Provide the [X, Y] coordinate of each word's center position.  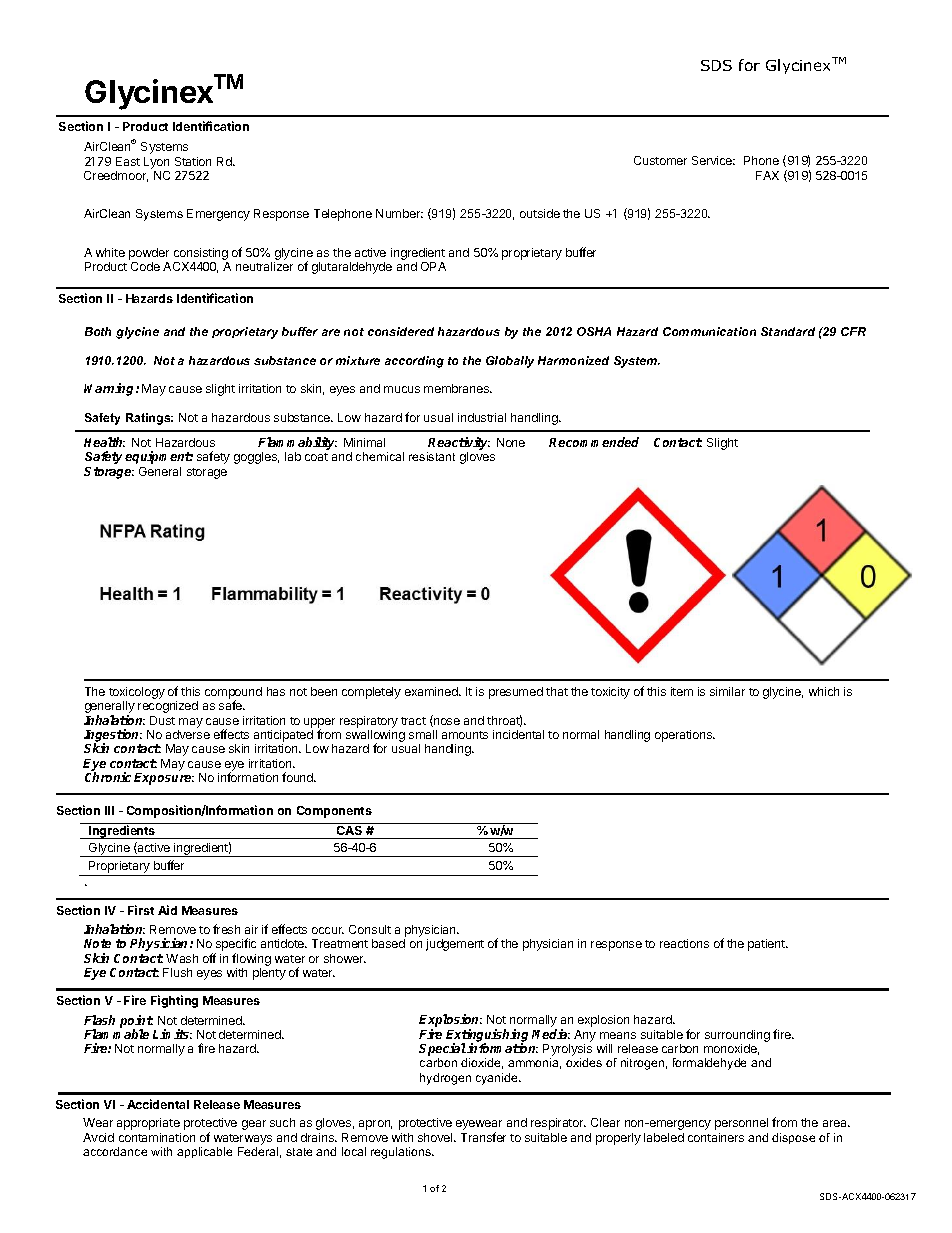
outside [540, 213]
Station [193, 161]
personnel [741, 1124]
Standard [788, 331]
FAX [767, 175]
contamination [157, 1137]
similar [727, 691]
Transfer [483, 1137]
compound [233, 694]
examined [432, 691]
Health [104, 442]
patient [767, 945]
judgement [455, 945]
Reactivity [458, 445]
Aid [167, 910]
